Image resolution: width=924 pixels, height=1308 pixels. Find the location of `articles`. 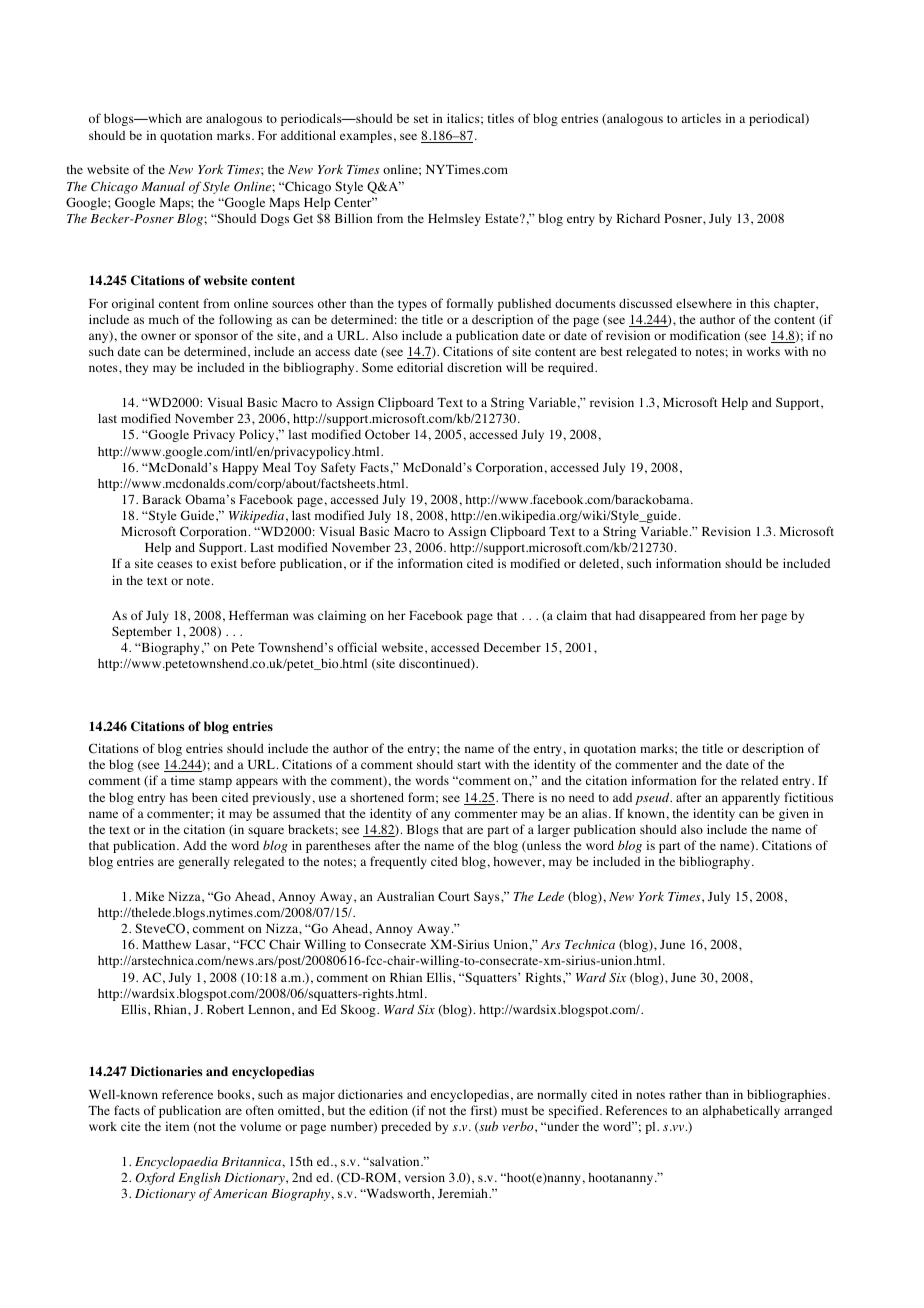

articles is located at coordinates (701, 118).
